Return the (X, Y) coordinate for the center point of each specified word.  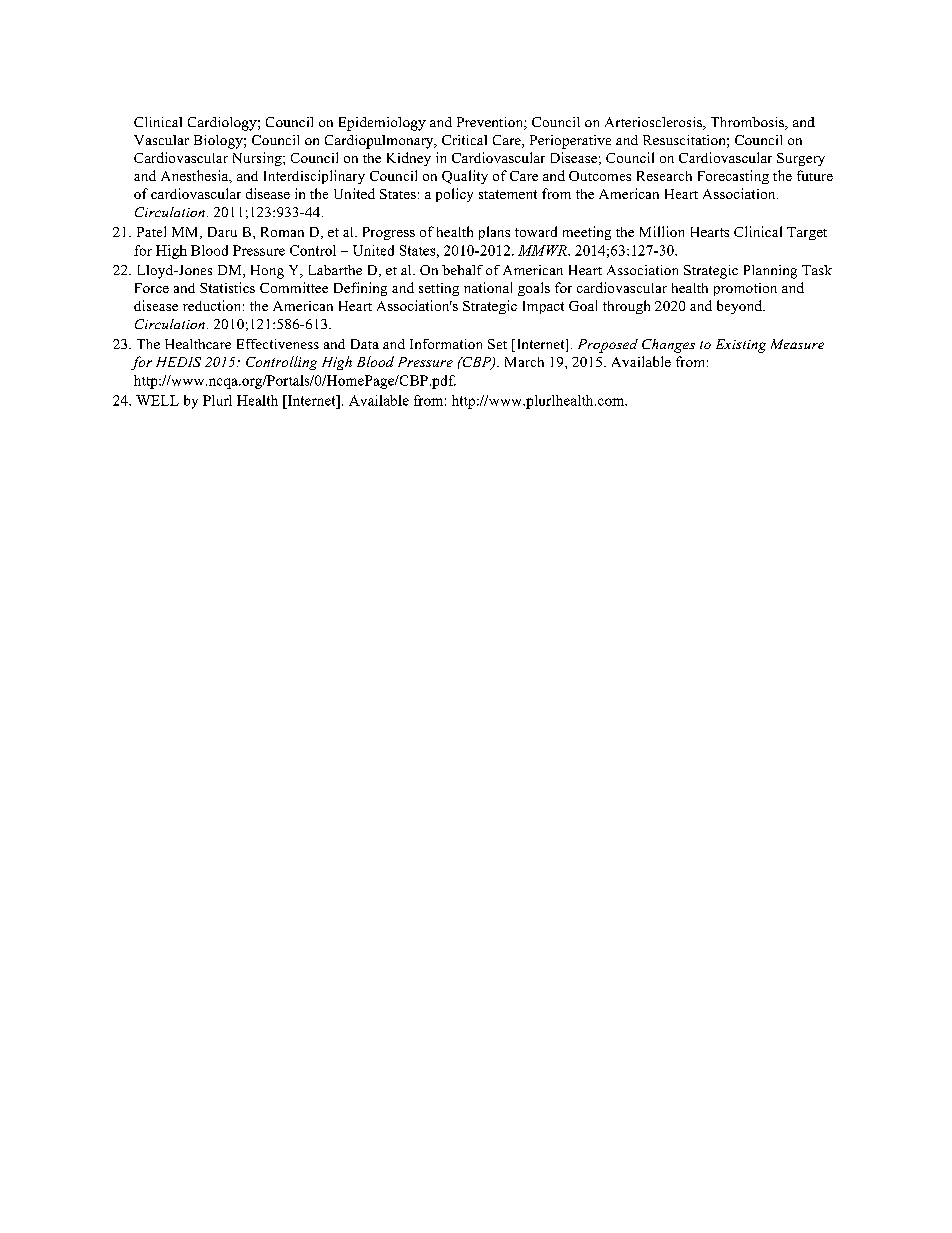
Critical (464, 140)
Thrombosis (748, 123)
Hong (267, 272)
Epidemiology (382, 124)
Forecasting (733, 177)
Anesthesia (196, 176)
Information (446, 344)
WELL (157, 400)
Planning (770, 272)
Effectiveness (278, 344)
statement (508, 194)
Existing (741, 346)
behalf (462, 270)
